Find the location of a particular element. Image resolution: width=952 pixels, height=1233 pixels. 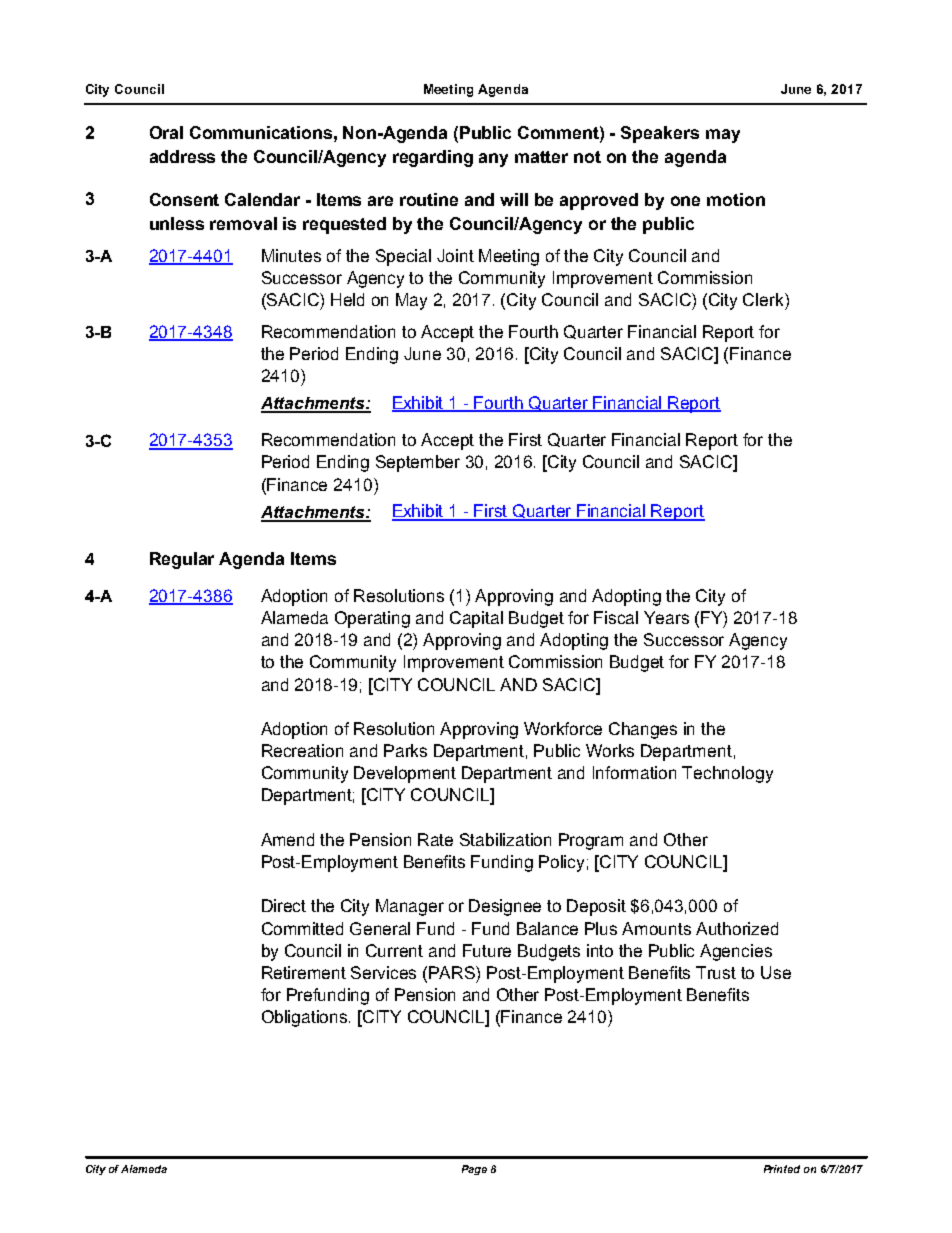

Years is located at coordinates (666, 617).
